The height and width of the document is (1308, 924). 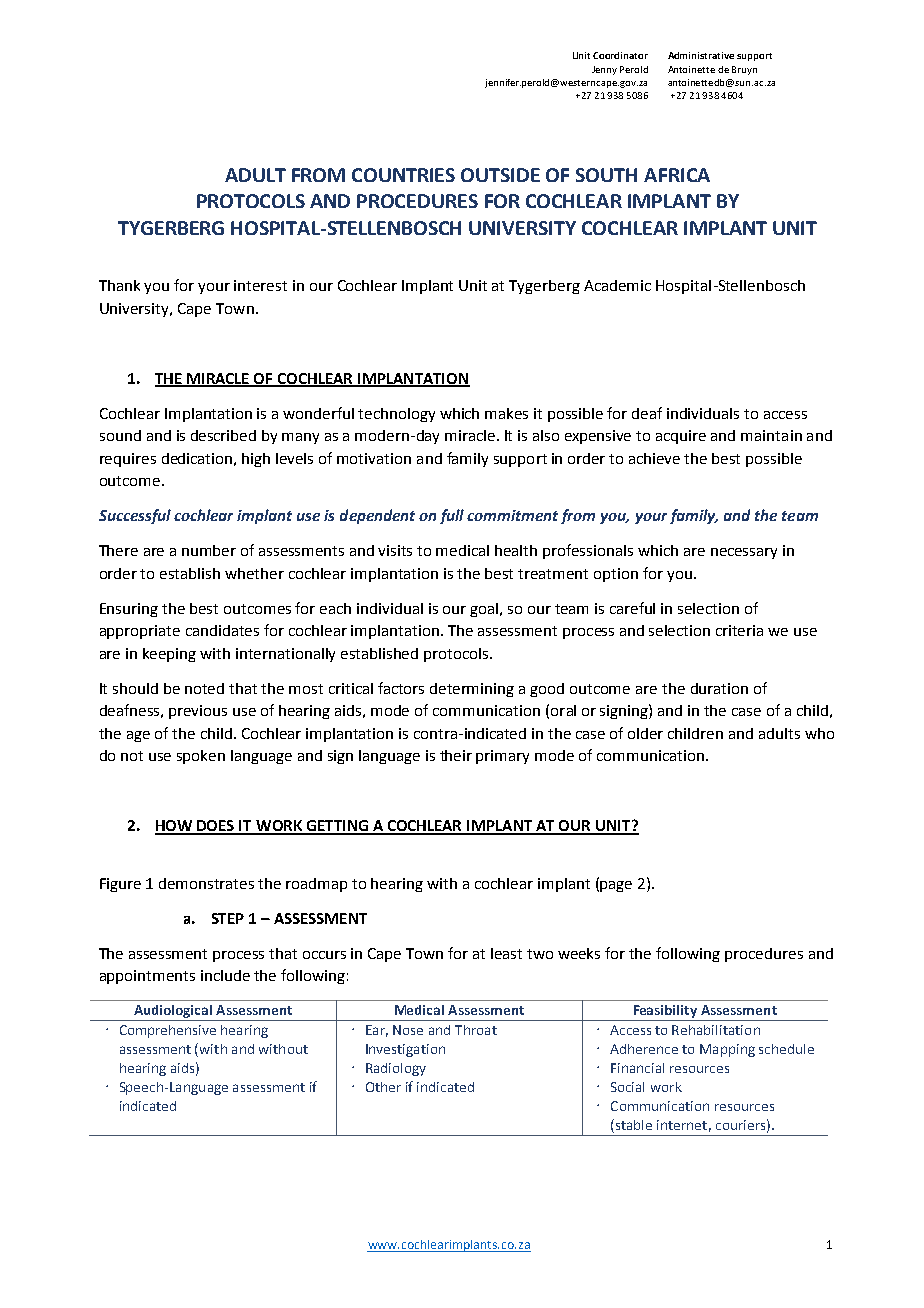 I want to click on OUTSIDE, so click(x=500, y=175).
